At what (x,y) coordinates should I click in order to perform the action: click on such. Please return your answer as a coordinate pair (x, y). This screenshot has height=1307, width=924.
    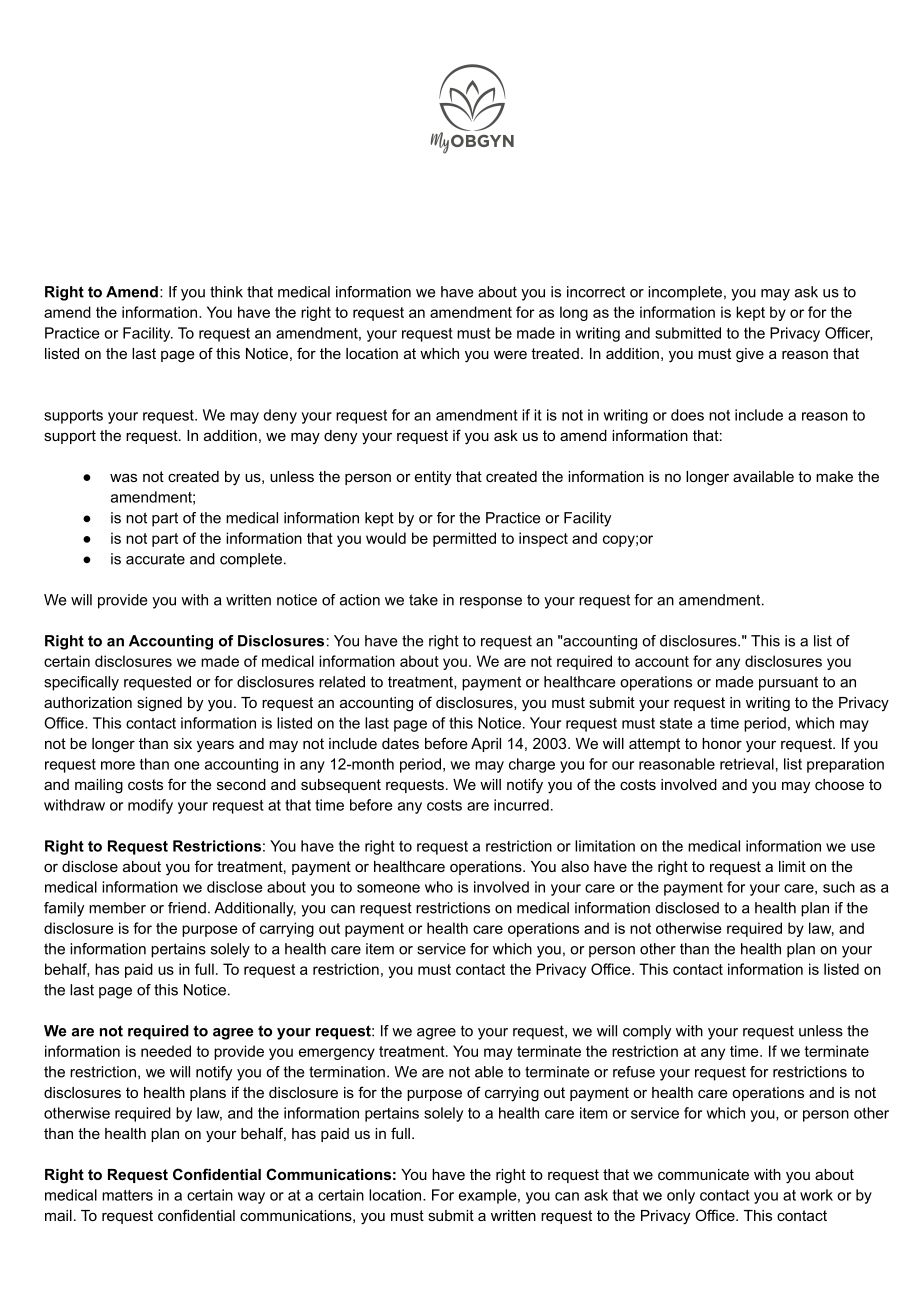
    Looking at the image, I should click on (839, 887).
